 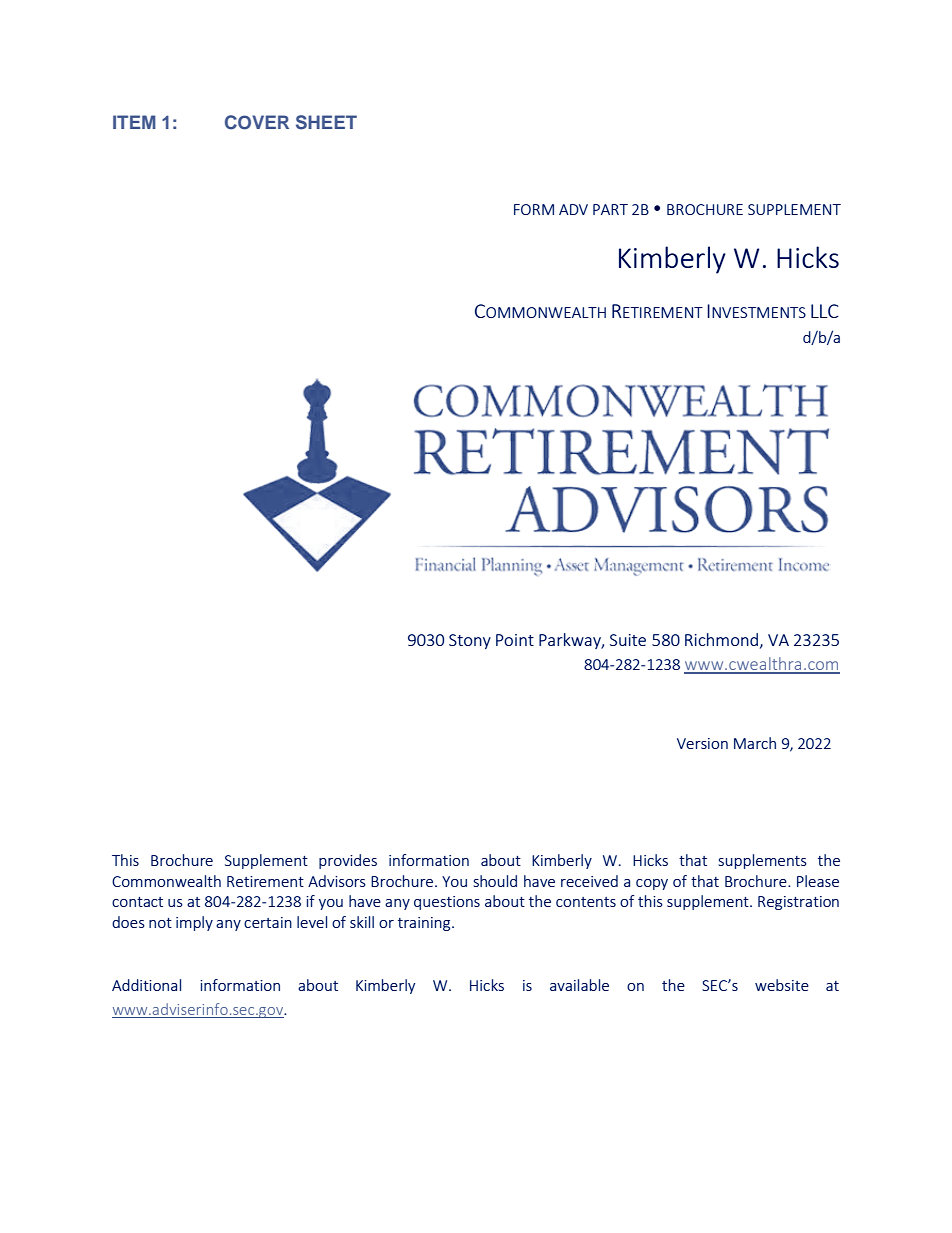 I want to click on COVER, so click(x=257, y=122).
